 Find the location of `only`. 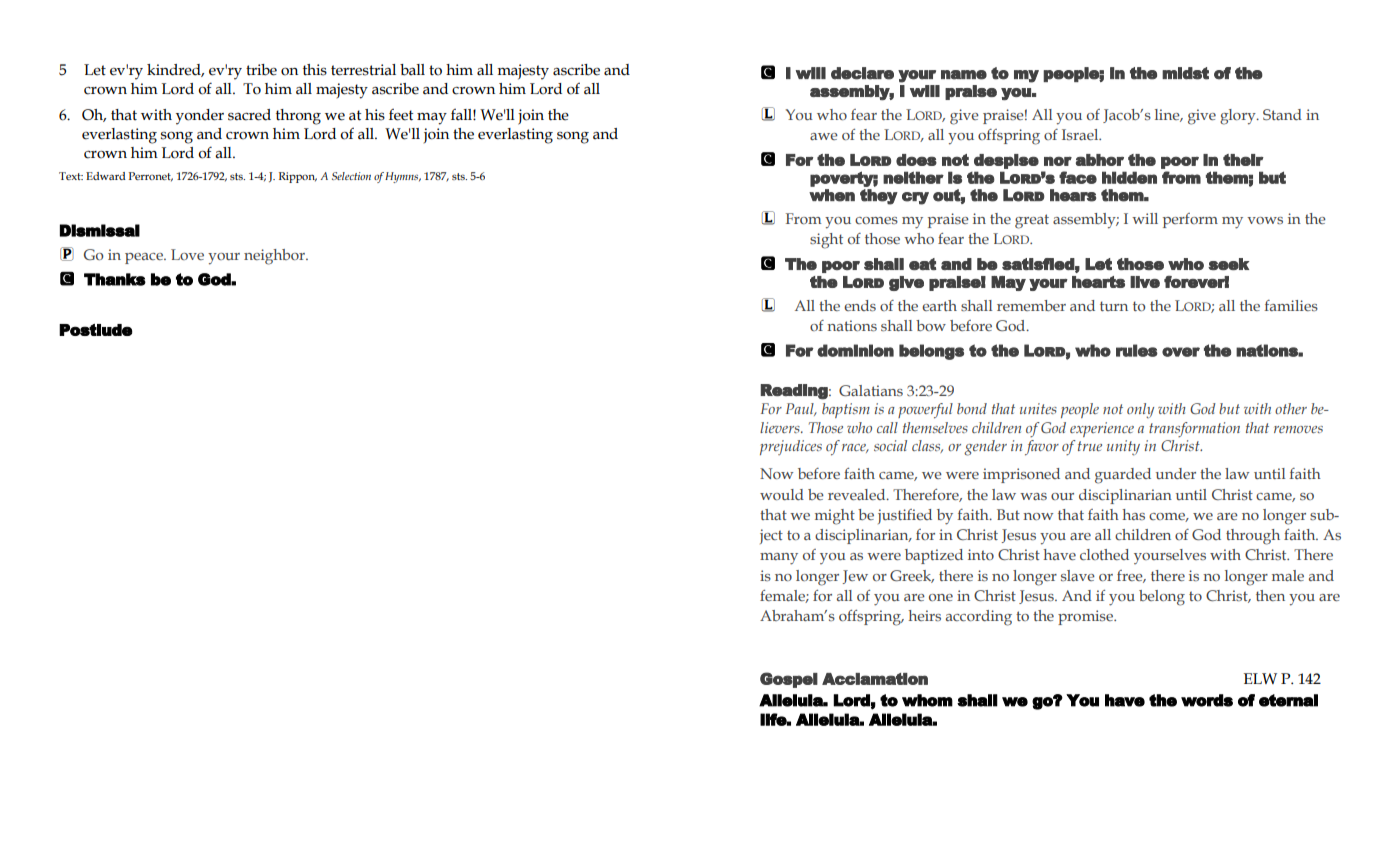

only is located at coordinates (1140, 410).
